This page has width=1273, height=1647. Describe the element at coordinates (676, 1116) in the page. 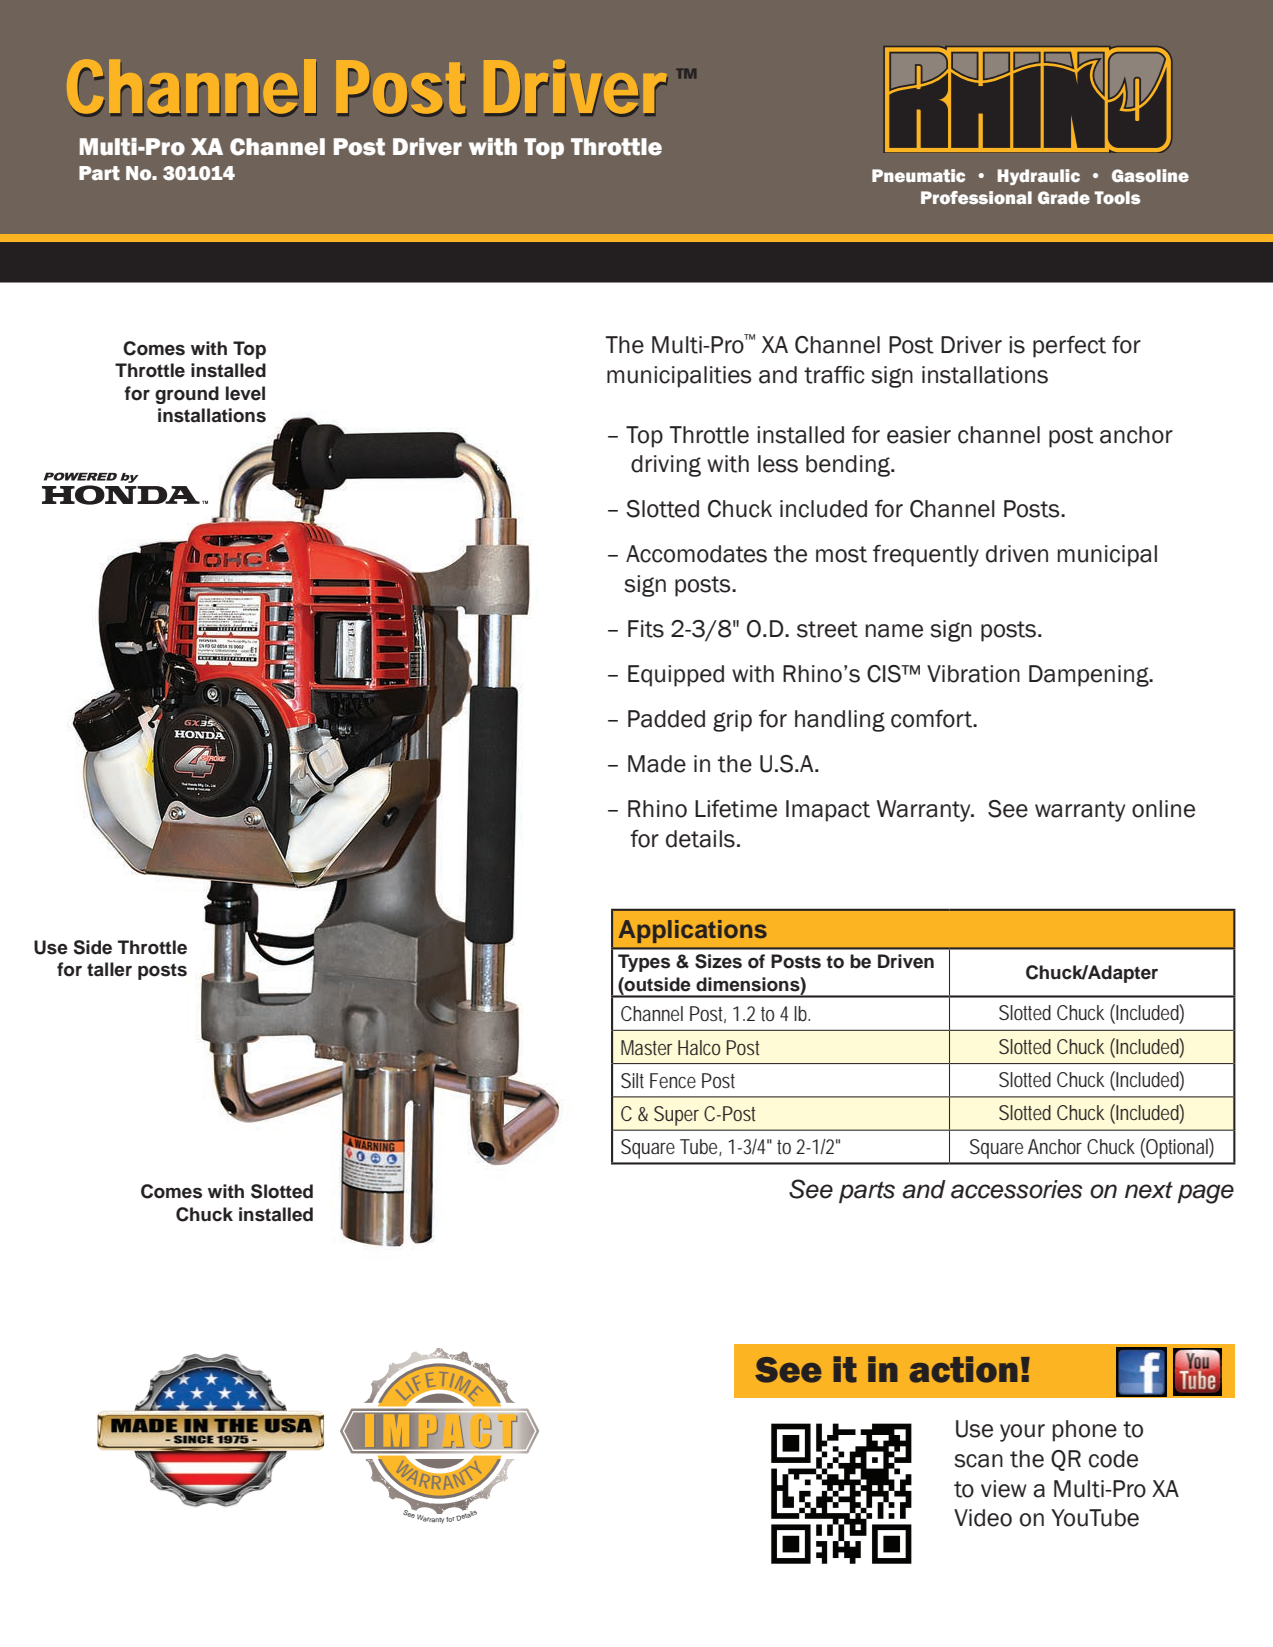

I see `Super` at that location.
